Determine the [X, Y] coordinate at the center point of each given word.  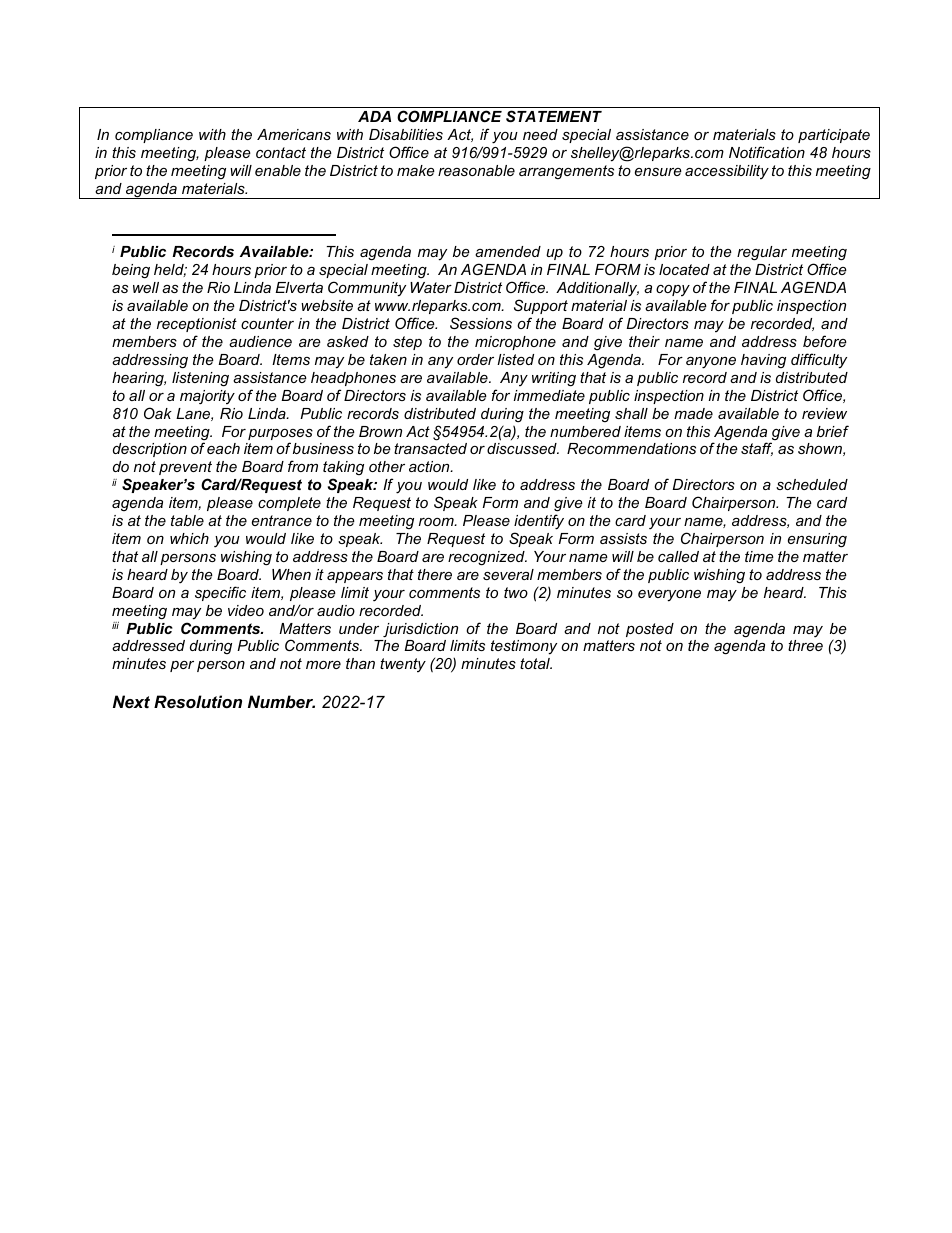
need [540, 134]
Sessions [481, 323]
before [825, 341]
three [805, 645]
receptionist [197, 325]
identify [539, 522]
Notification [767, 152]
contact [281, 152]
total [536, 663]
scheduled [812, 484]
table [187, 520]
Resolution [198, 701]
